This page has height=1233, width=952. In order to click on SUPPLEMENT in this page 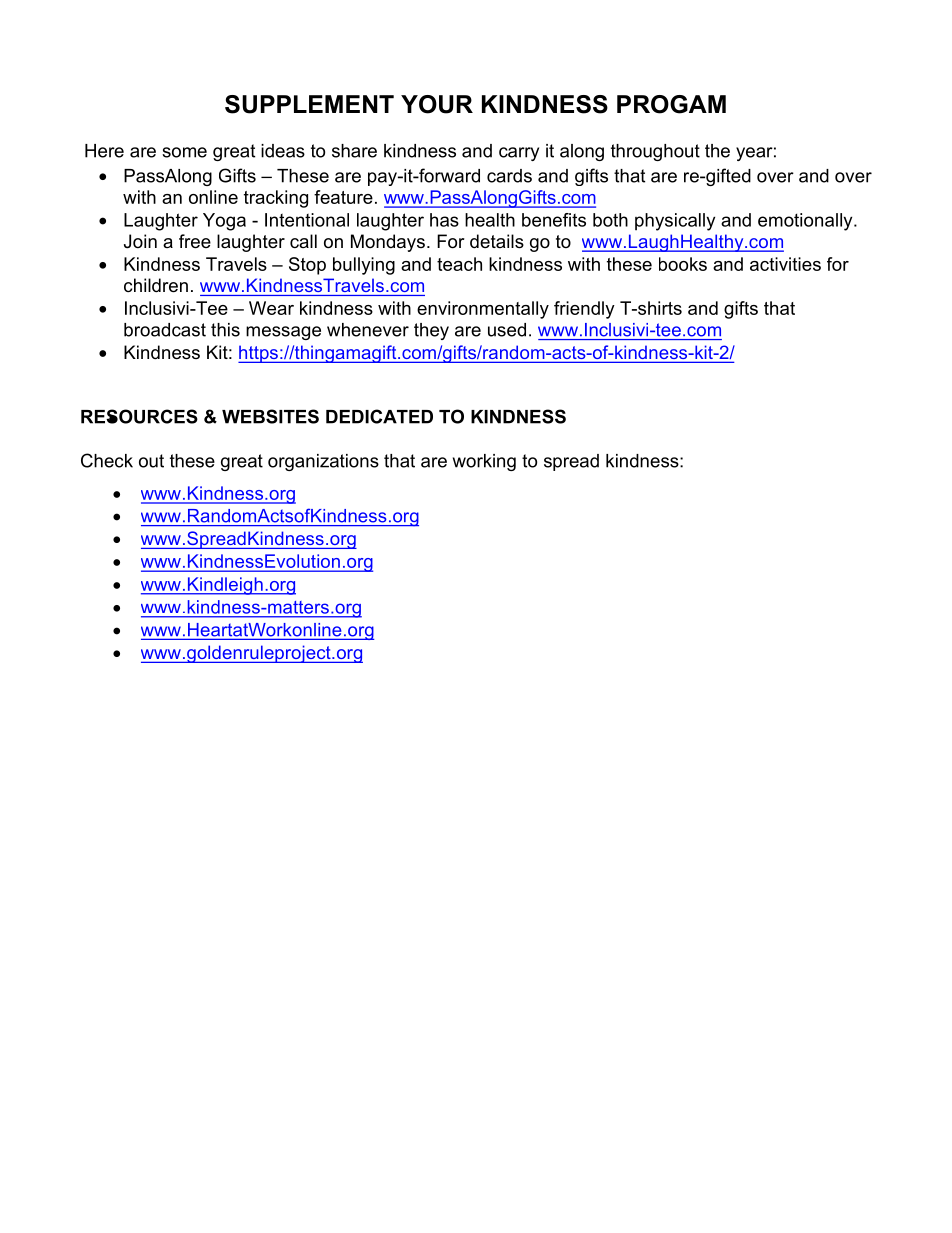, I will do `click(309, 104)`.
